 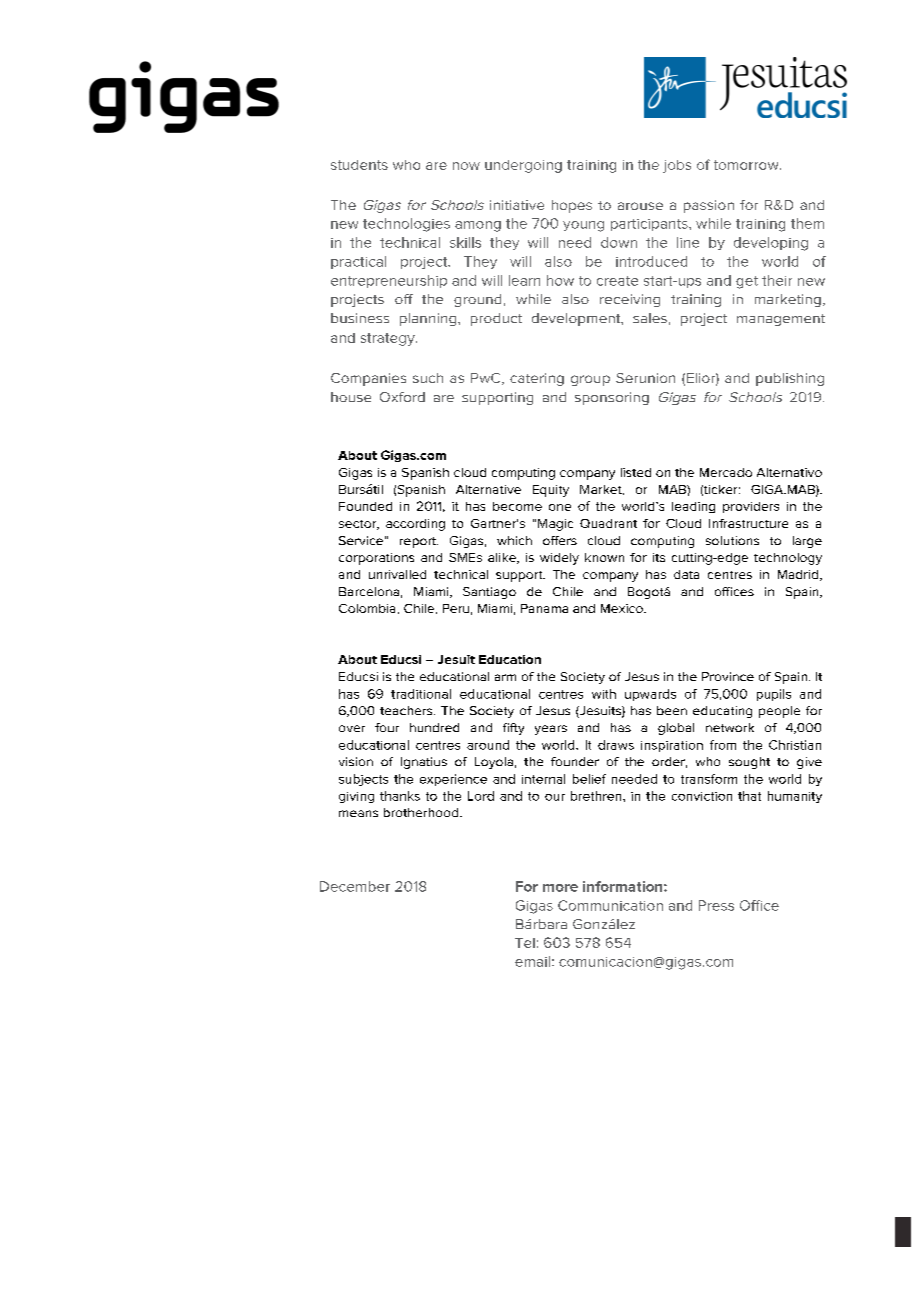 I want to click on tomorrow, so click(x=747, y=165).
